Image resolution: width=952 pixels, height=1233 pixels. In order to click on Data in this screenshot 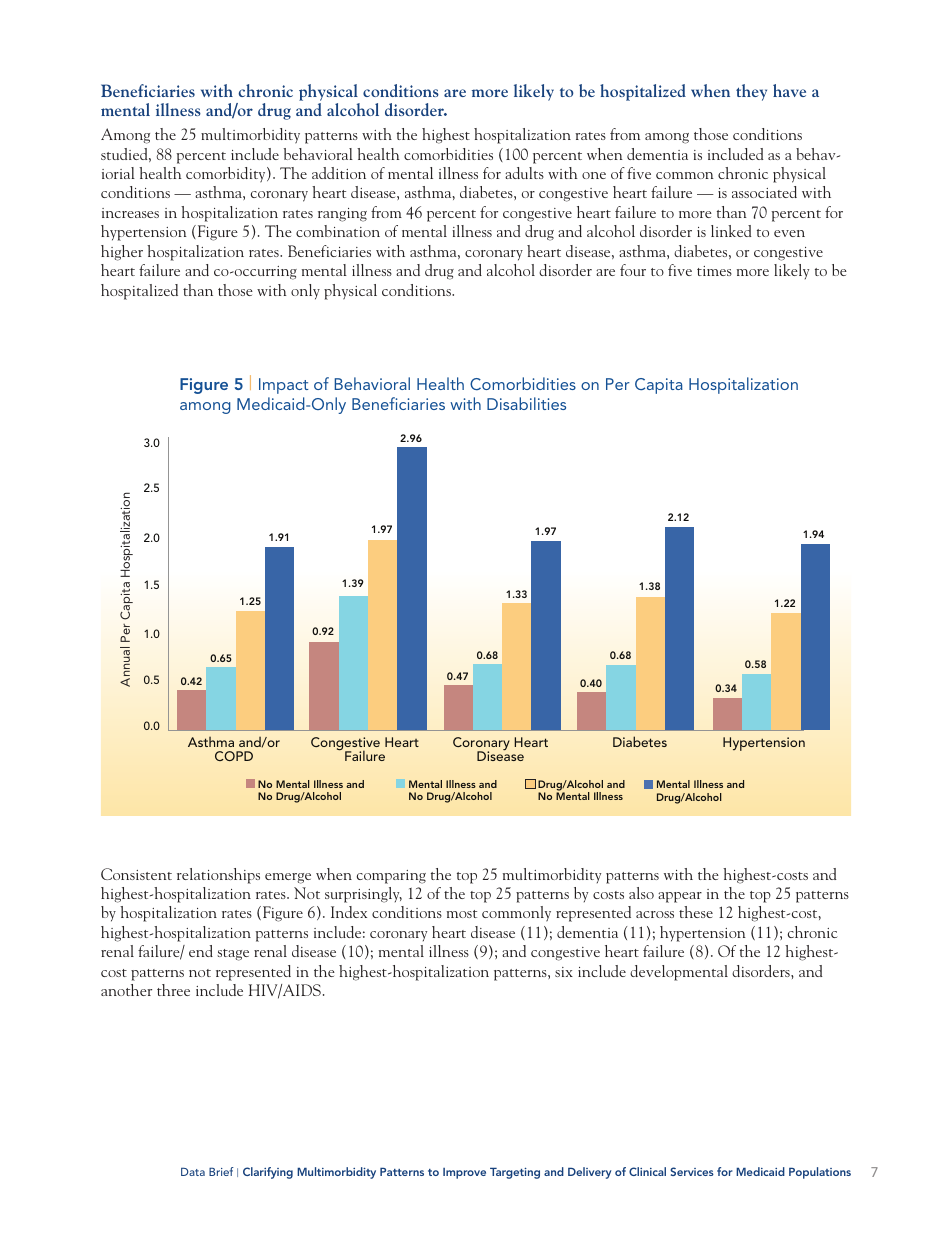, I will do `click(193, 1171)`.
